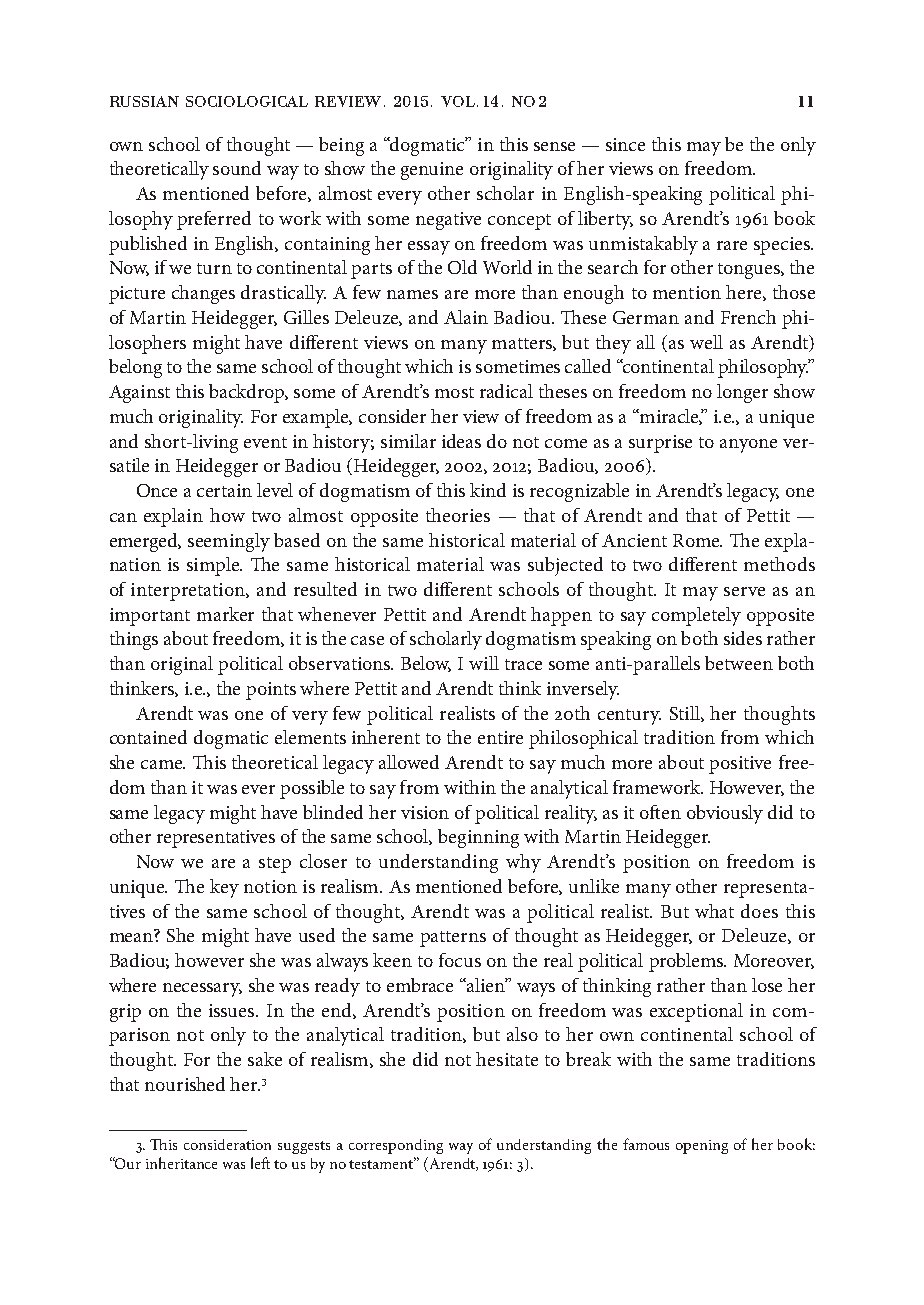  Describe the element at coordinates (224, 888) in the image. I see `key` at that location.
